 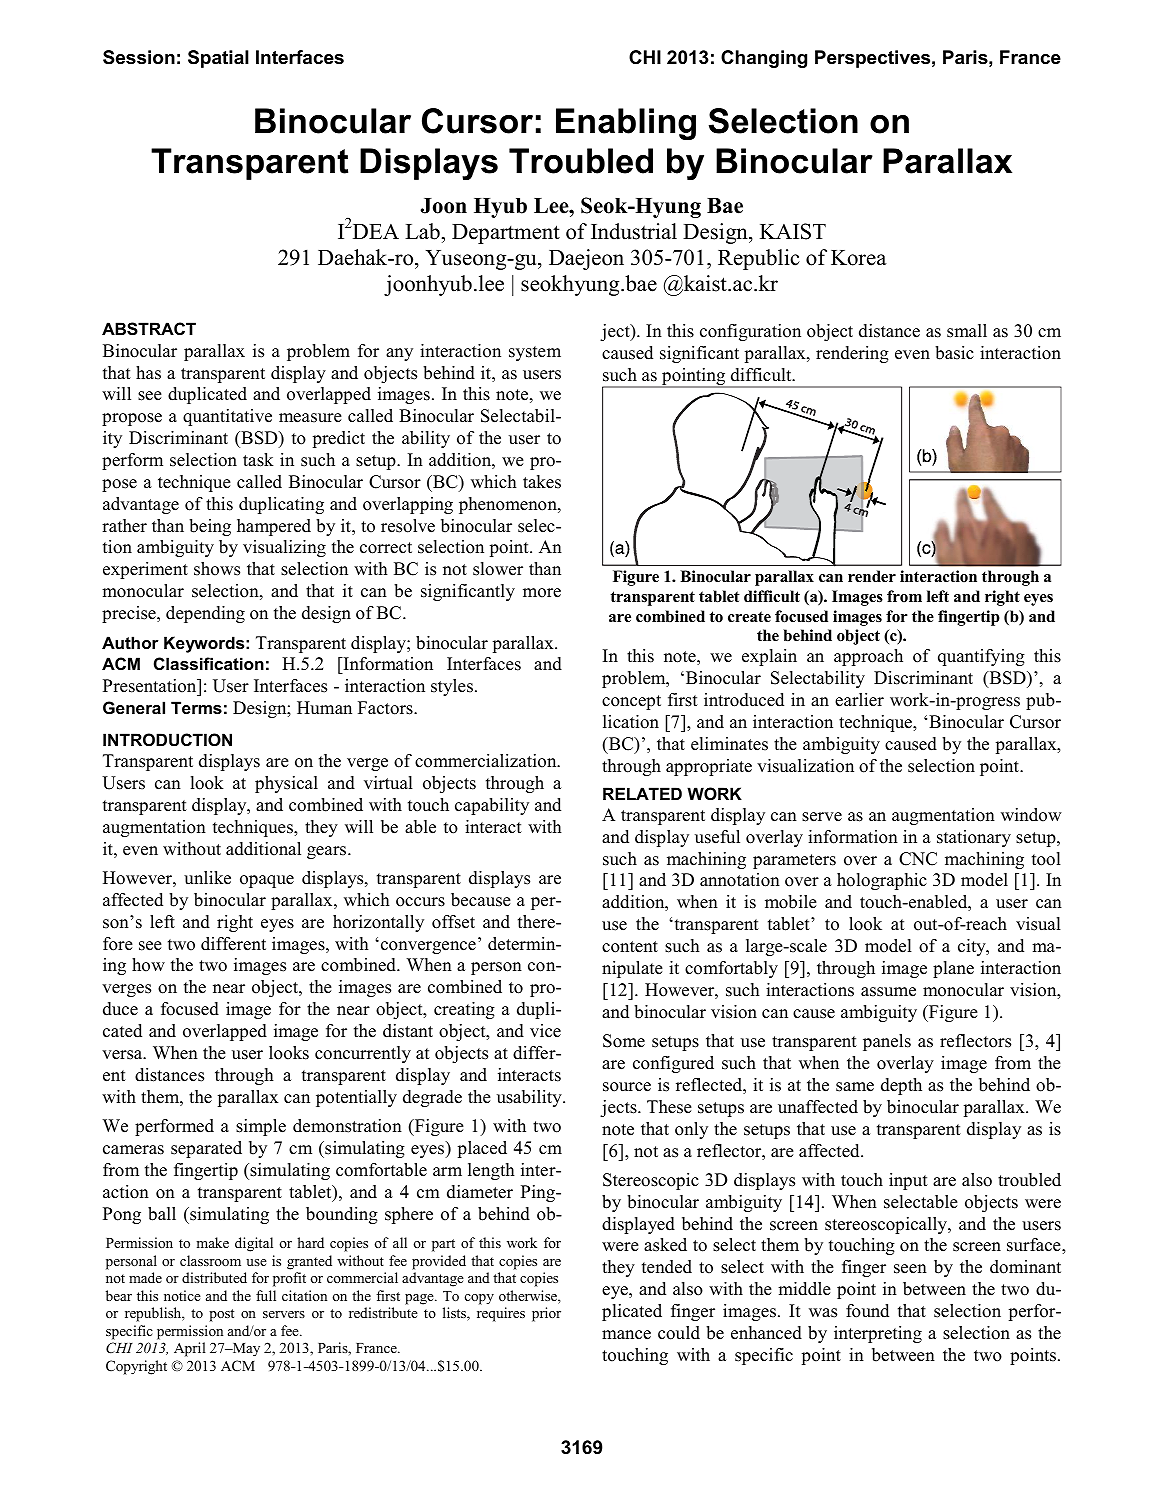 I want to click on prior, so click(x=546, y=1314).
